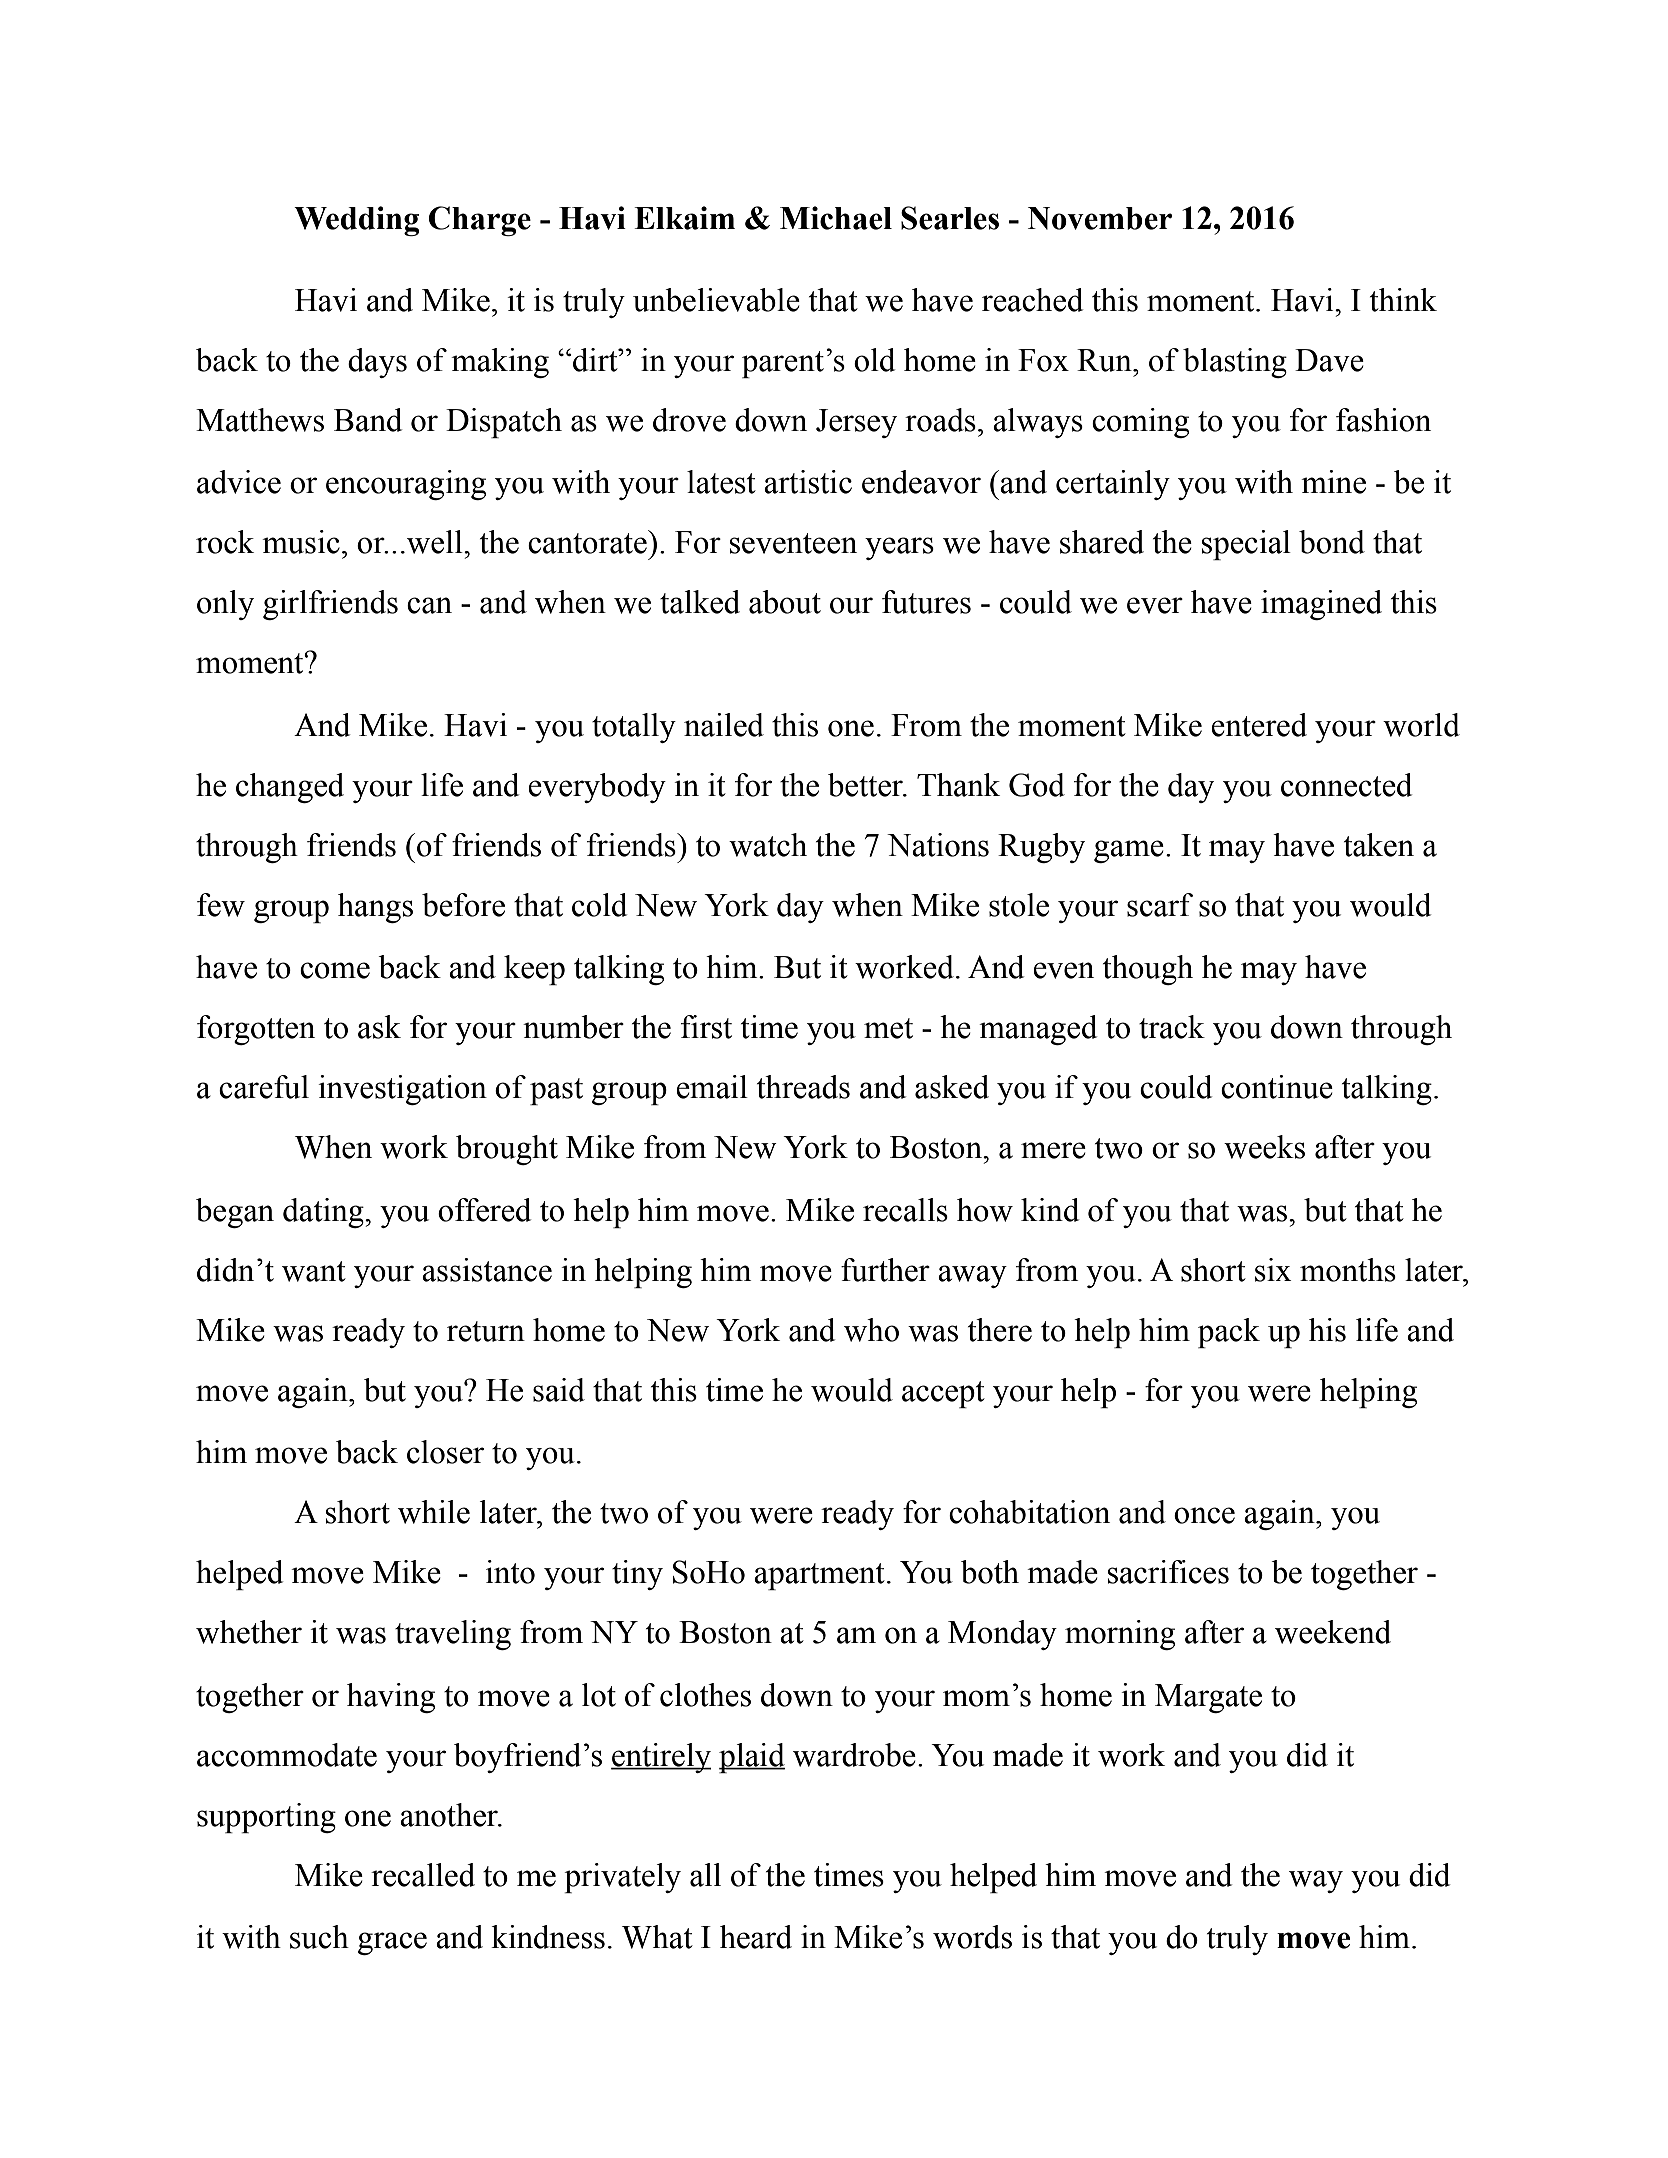 The image size is (1668, 2158). I want to click on who, so click(871, 1330).
